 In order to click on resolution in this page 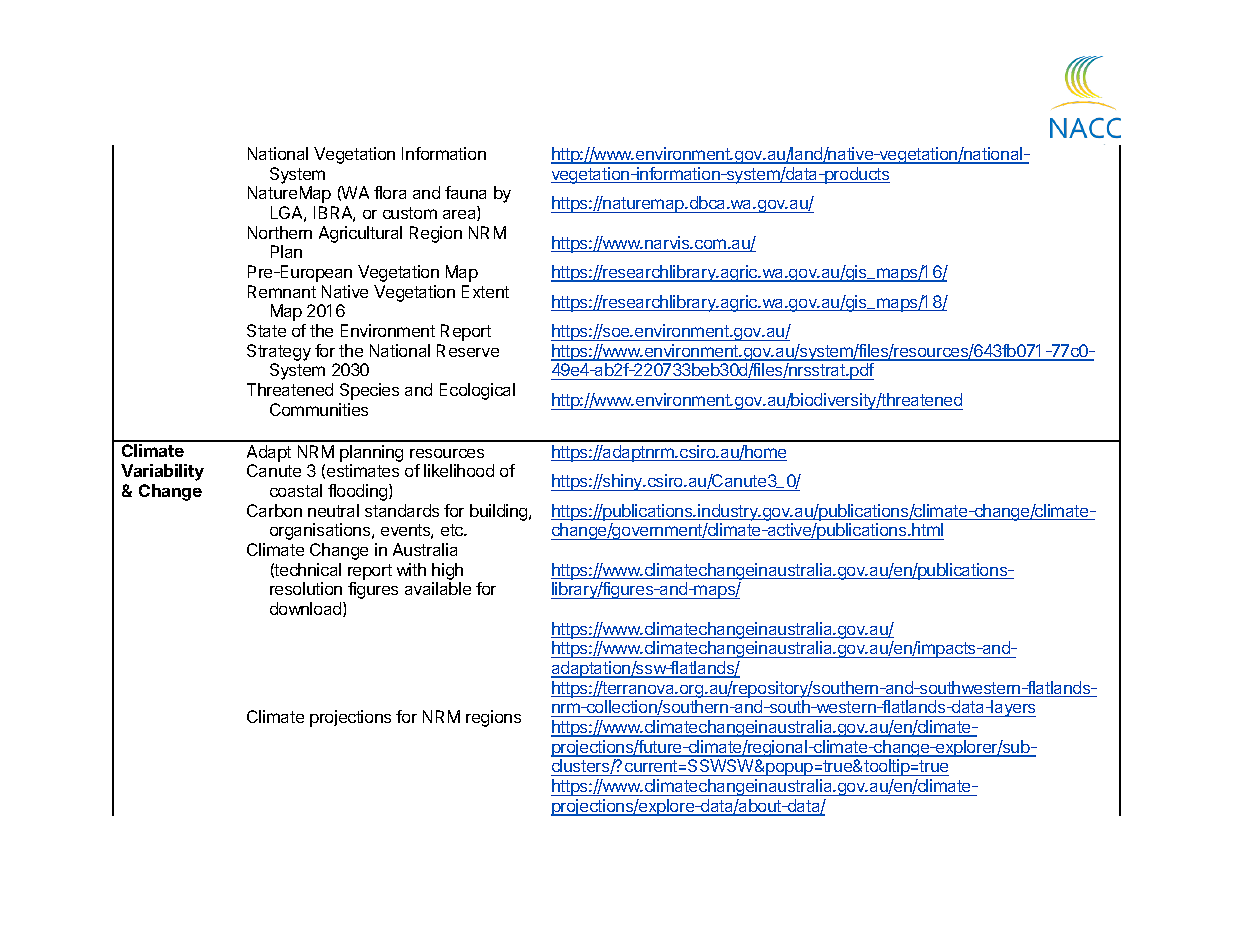, I will do `click(306, 588)`.
